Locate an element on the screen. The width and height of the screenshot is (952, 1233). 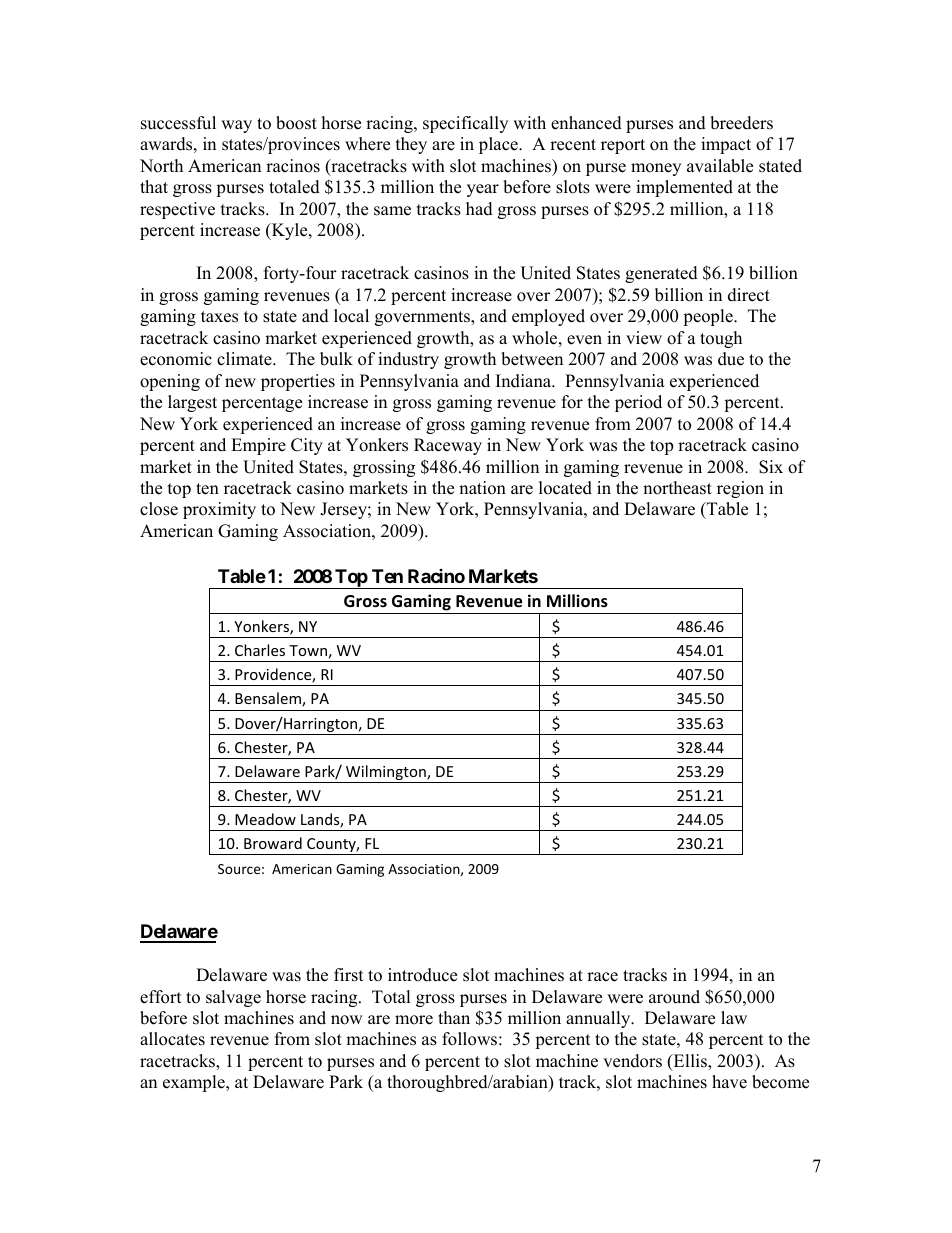
successful is located at coordinates (178, 123).
